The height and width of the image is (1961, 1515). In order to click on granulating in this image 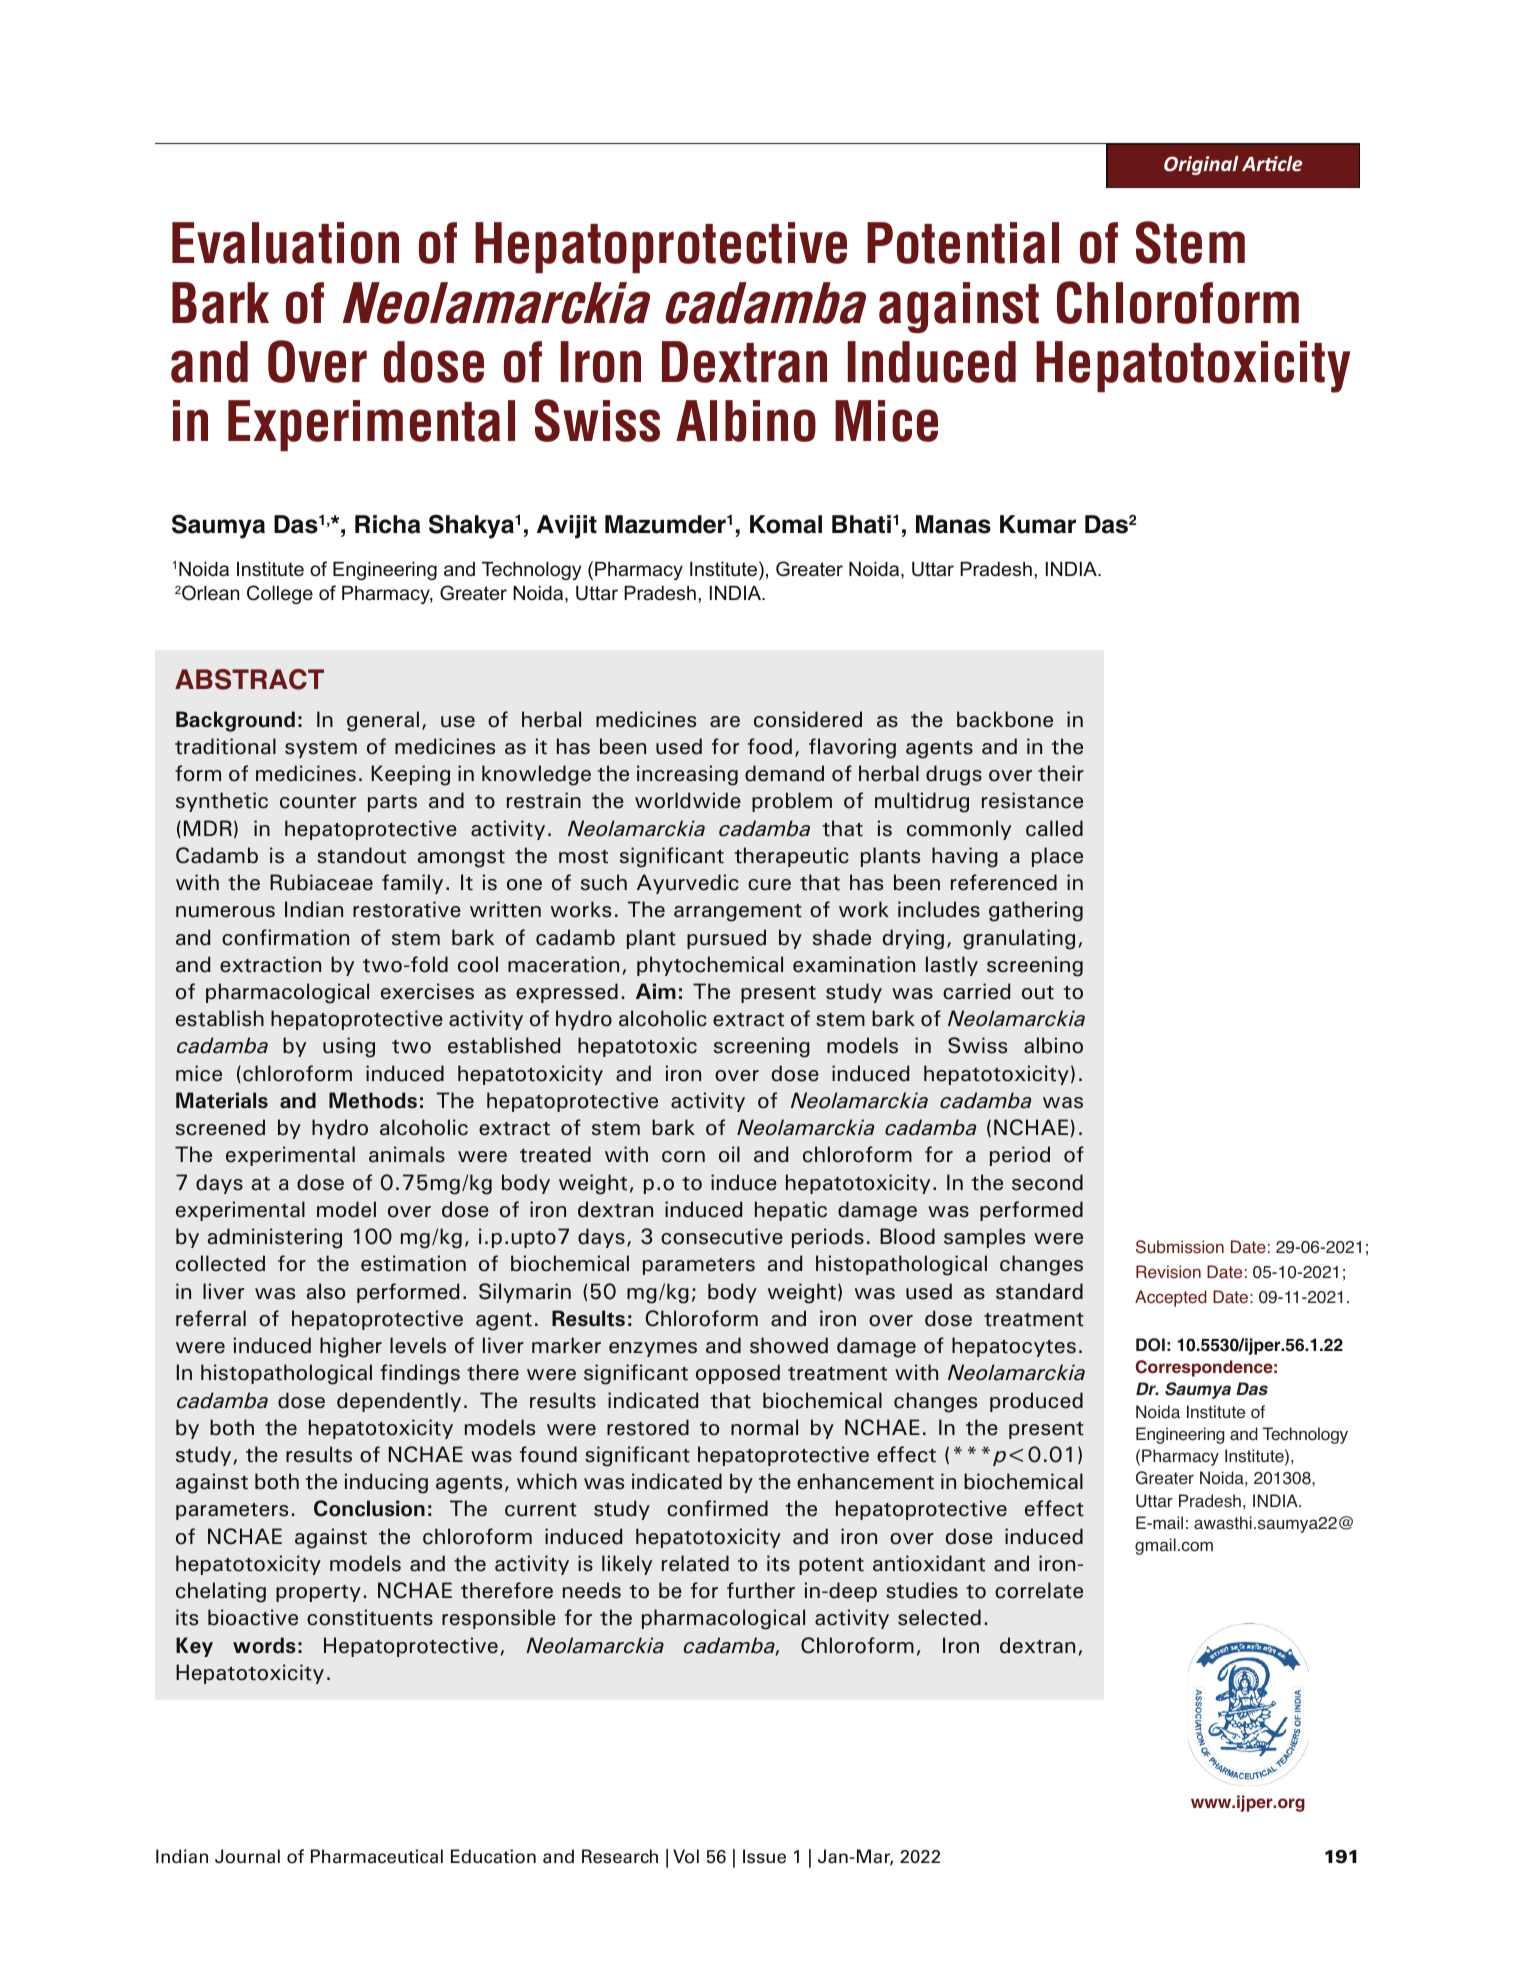, I will do `click(1019, 939)`.
